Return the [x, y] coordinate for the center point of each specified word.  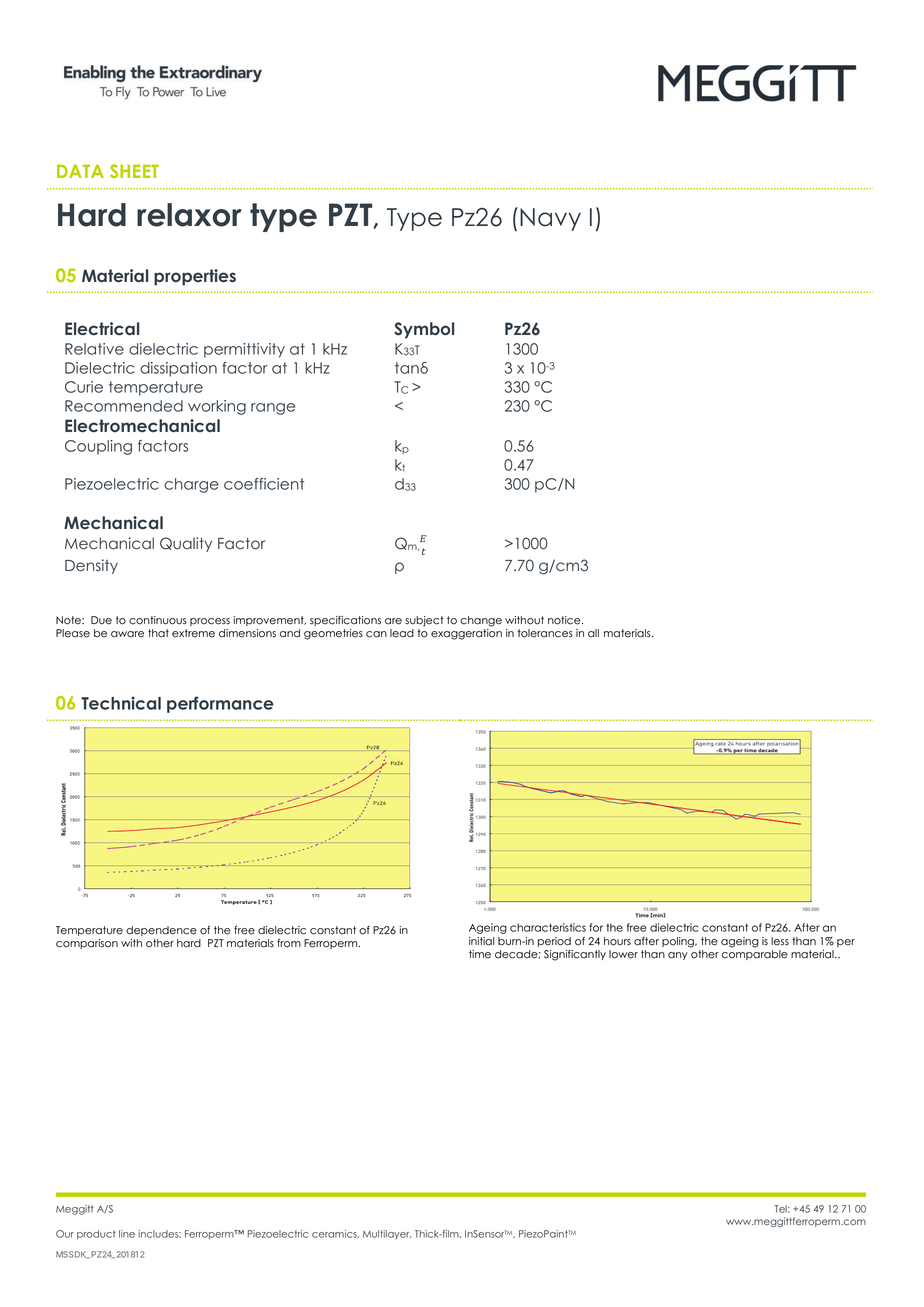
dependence [161, 931]
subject [424, 621]
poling [679, 942]
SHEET [134, 171]
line [127, 1234]
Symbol [424, 330]
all [593, 633]
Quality [186, 544]
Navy [550, 219]
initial [481, 941]
